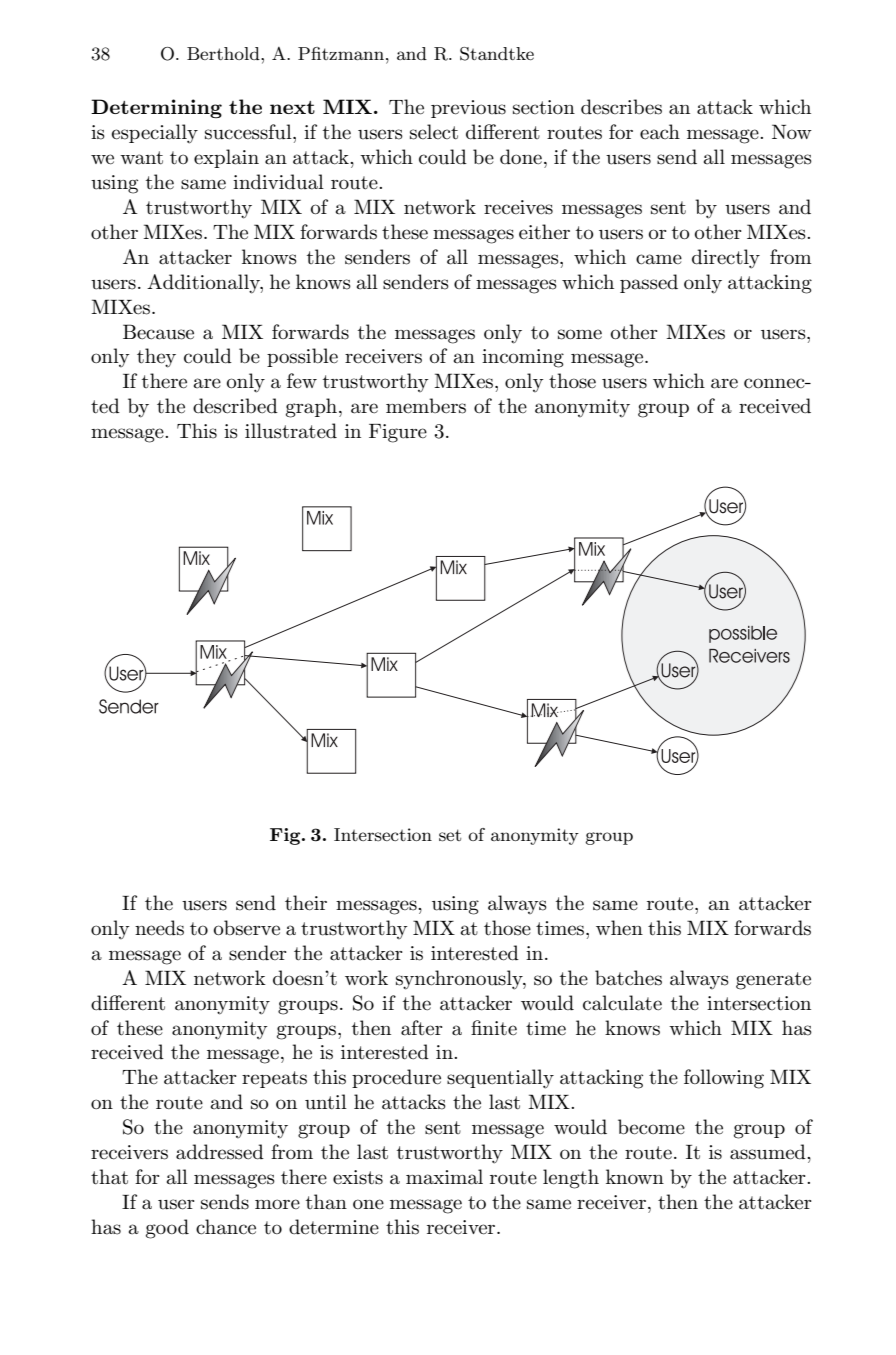  What do you see at coordinates (156, 108) in the document?
I see `Determining` at bounding box center [156, 108].
